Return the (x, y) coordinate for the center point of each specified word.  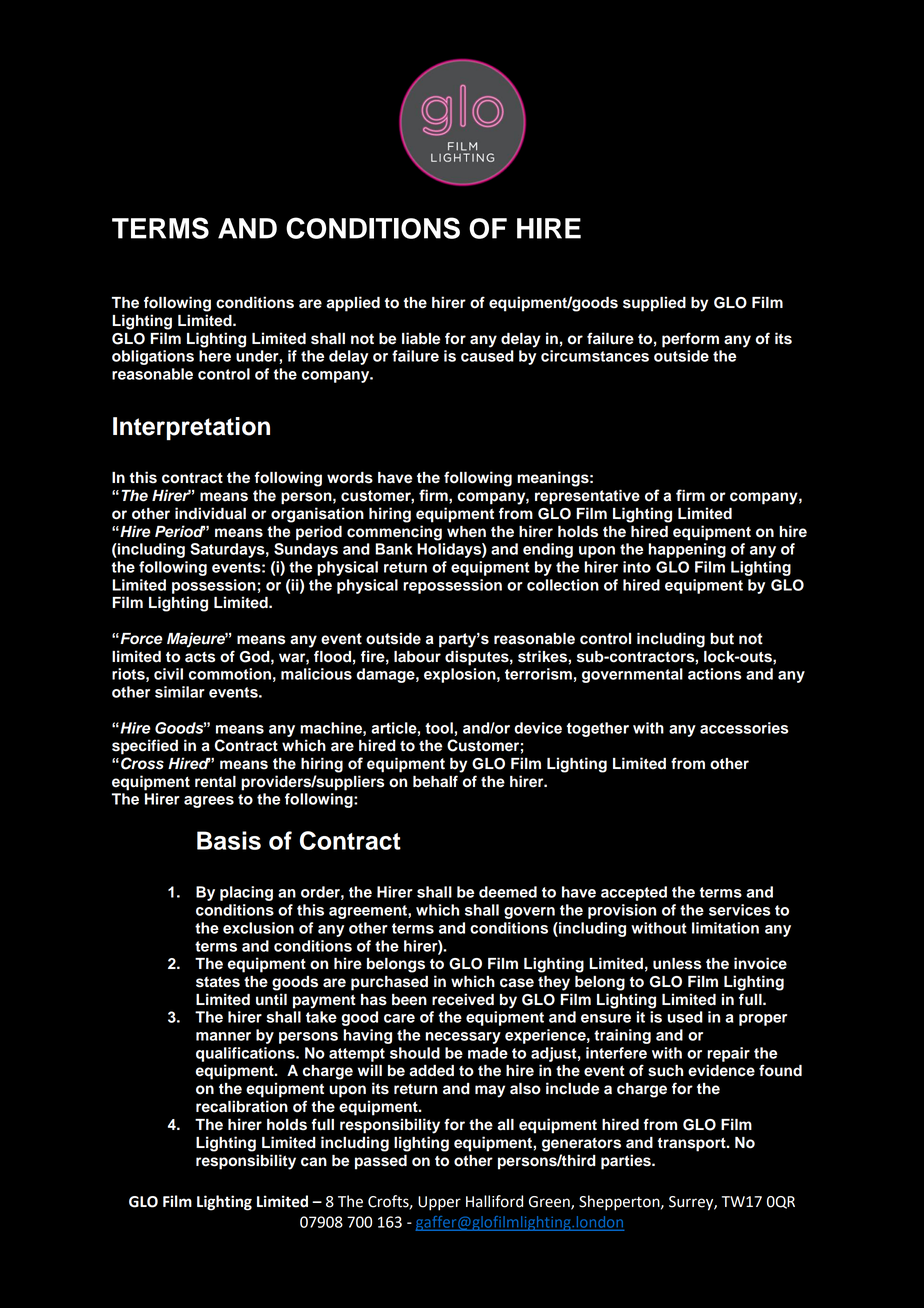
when (466, 532)
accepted (634, 893)
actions (715, 674)
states (218, 982)
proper (763, 1020)
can (314, 1162)
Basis (229, 840)
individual (210, 513)
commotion (230, 674)
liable (421, 338)
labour (417, 657)
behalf (435, 781)
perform (690, 340)
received (463, 999)
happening (687, 550)
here (215, 356)
